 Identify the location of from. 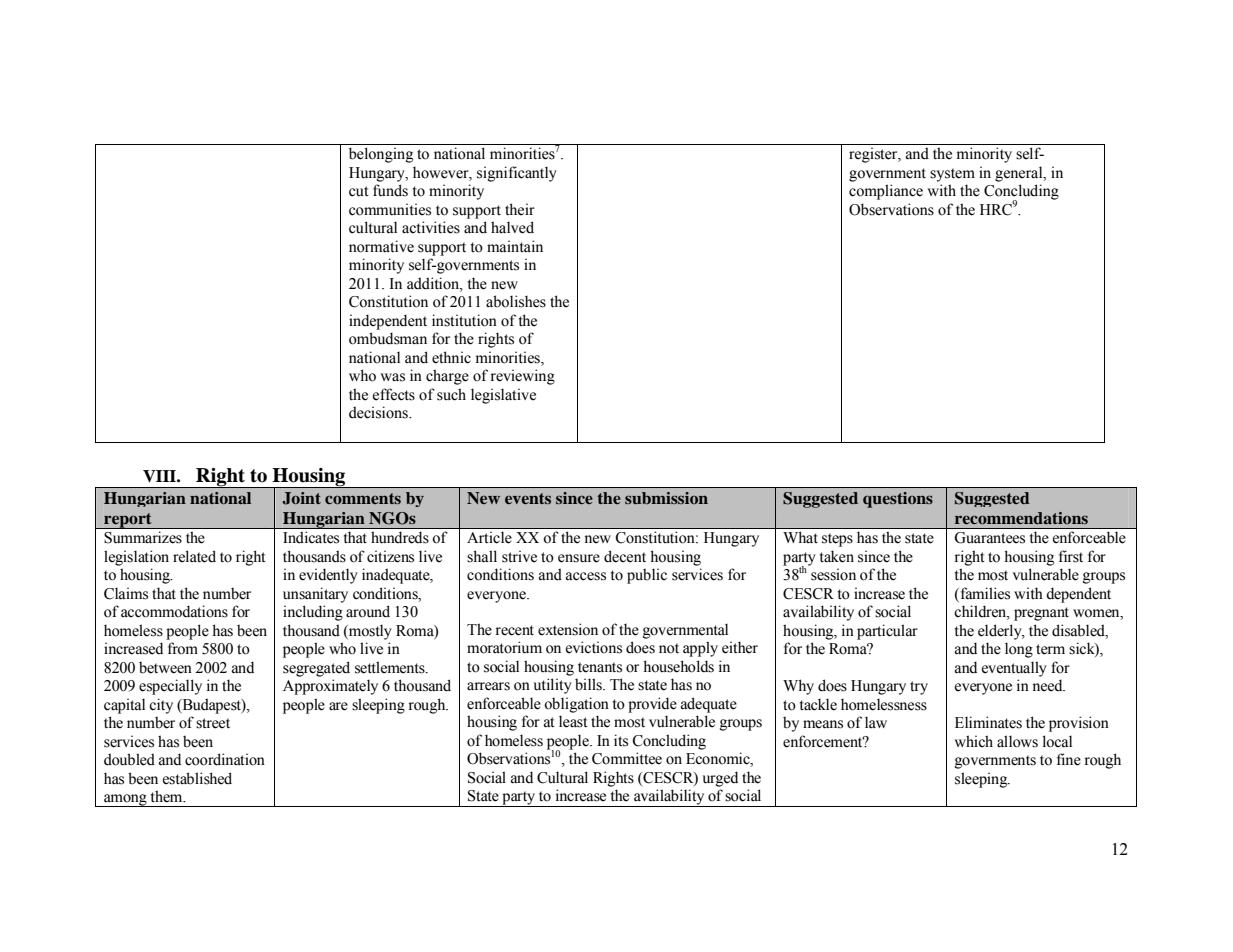
(183, 648).
